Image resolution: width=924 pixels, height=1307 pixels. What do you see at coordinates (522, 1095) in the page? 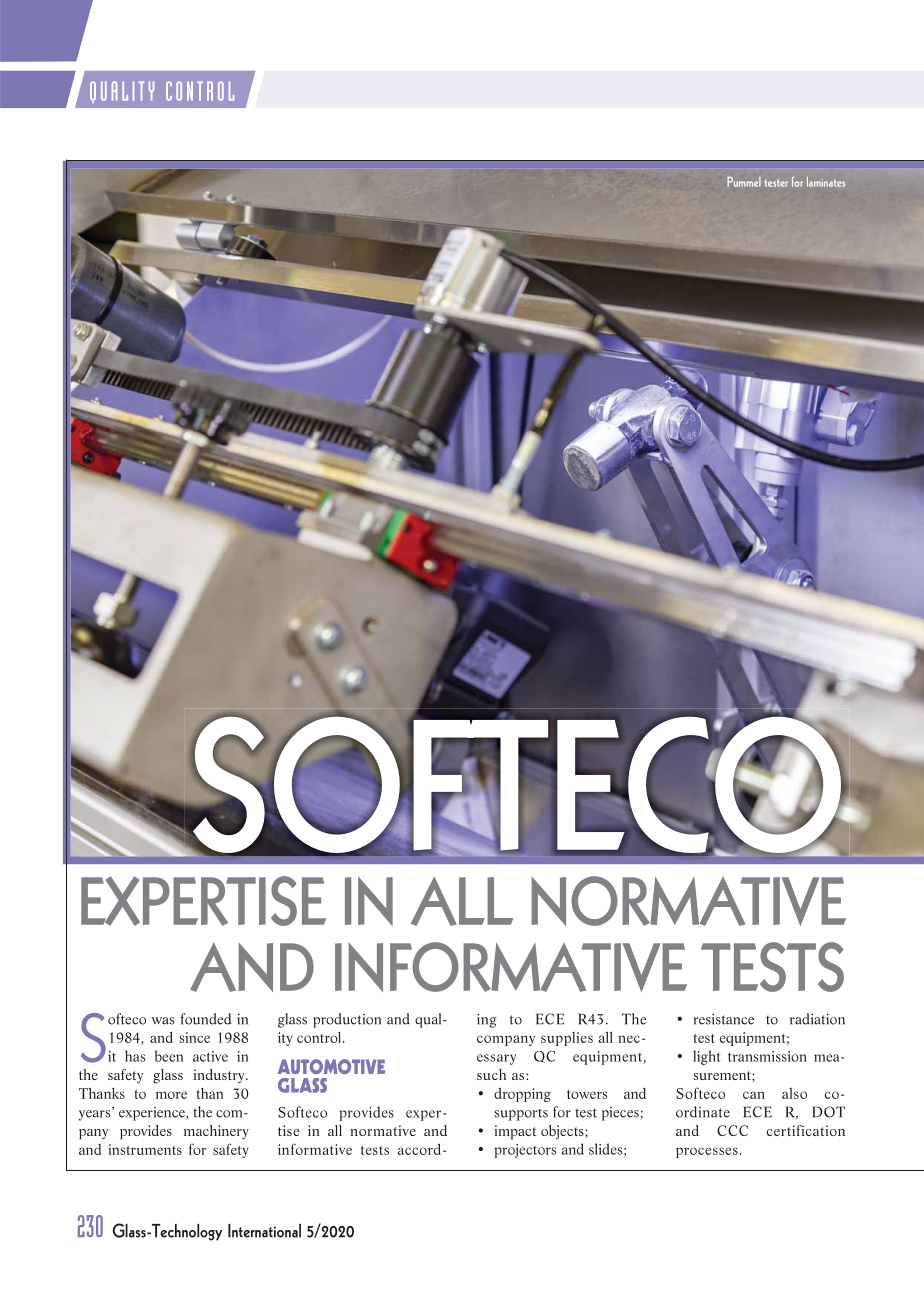
I see `dropping` at bounding box center [522, 1095].
